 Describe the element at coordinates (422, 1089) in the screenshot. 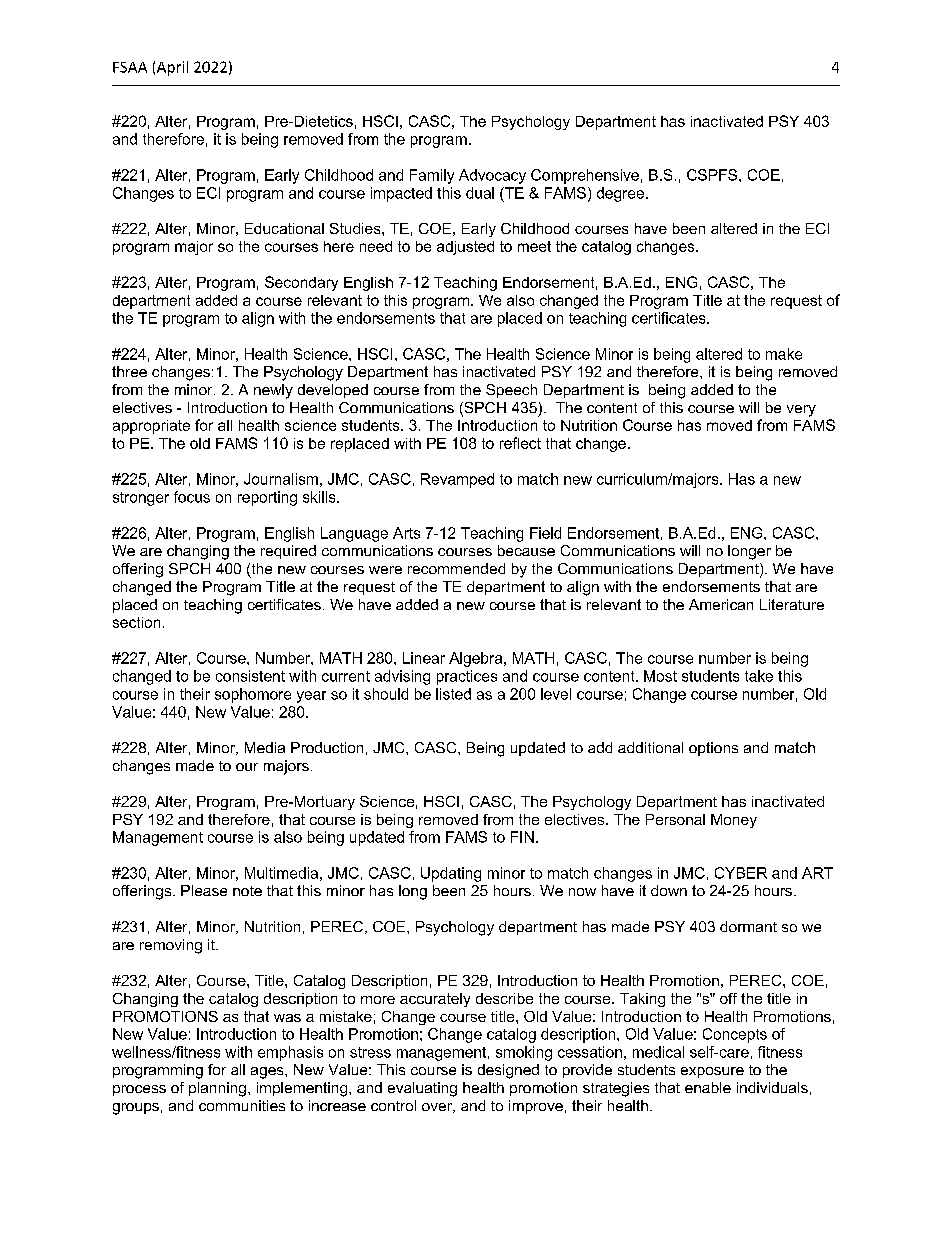

I see `evaluating` at that location.
